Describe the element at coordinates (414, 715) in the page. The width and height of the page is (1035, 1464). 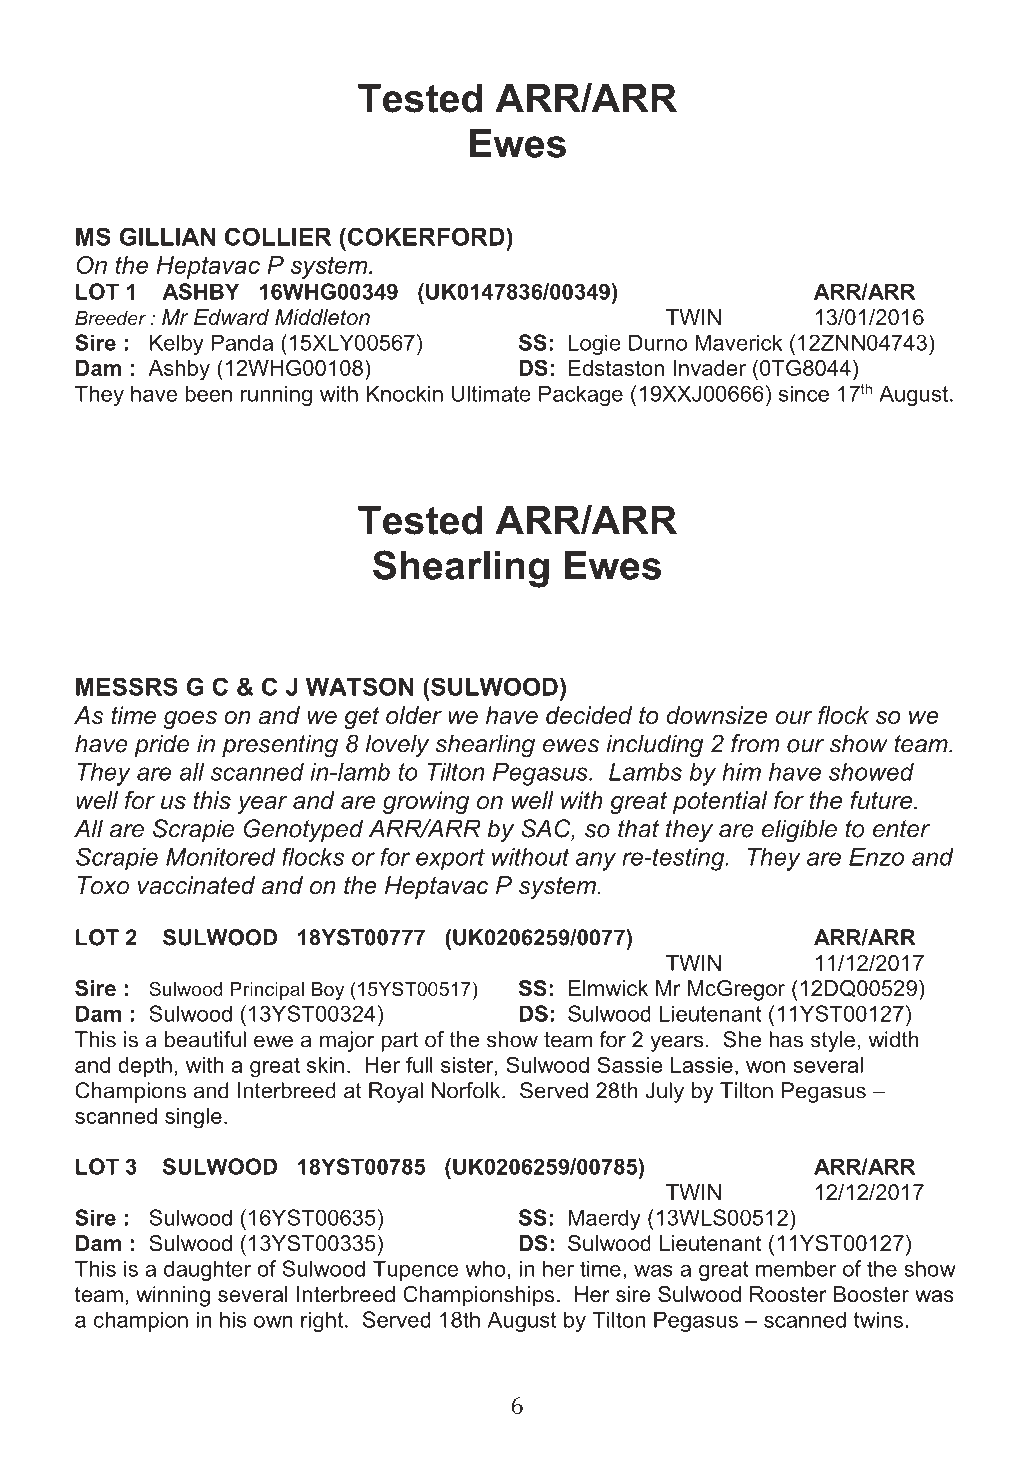
I see `older` at that location.
